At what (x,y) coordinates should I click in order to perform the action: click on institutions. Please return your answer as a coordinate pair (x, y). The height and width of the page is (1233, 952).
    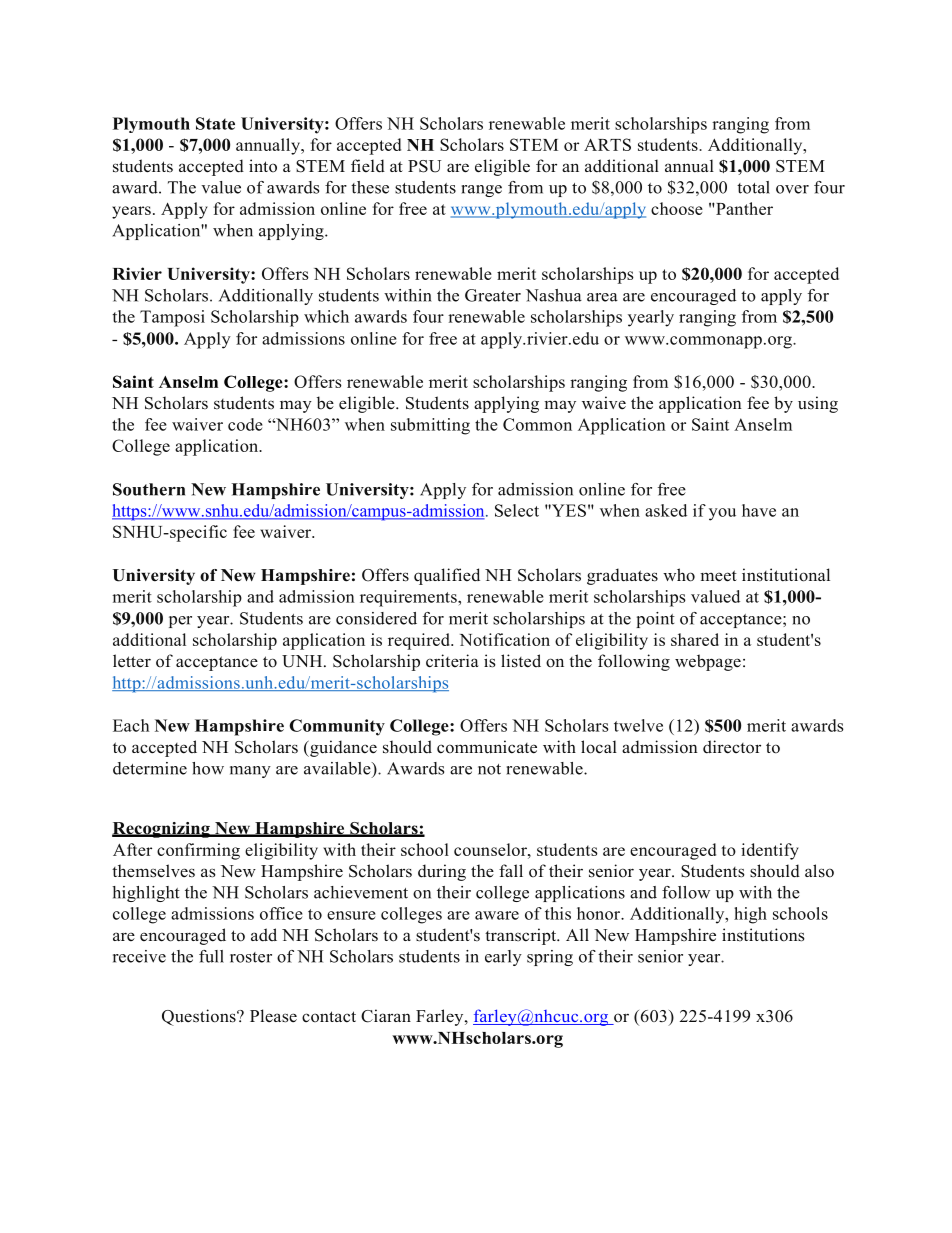
    Looking at the image, I should click on (763, 935).
